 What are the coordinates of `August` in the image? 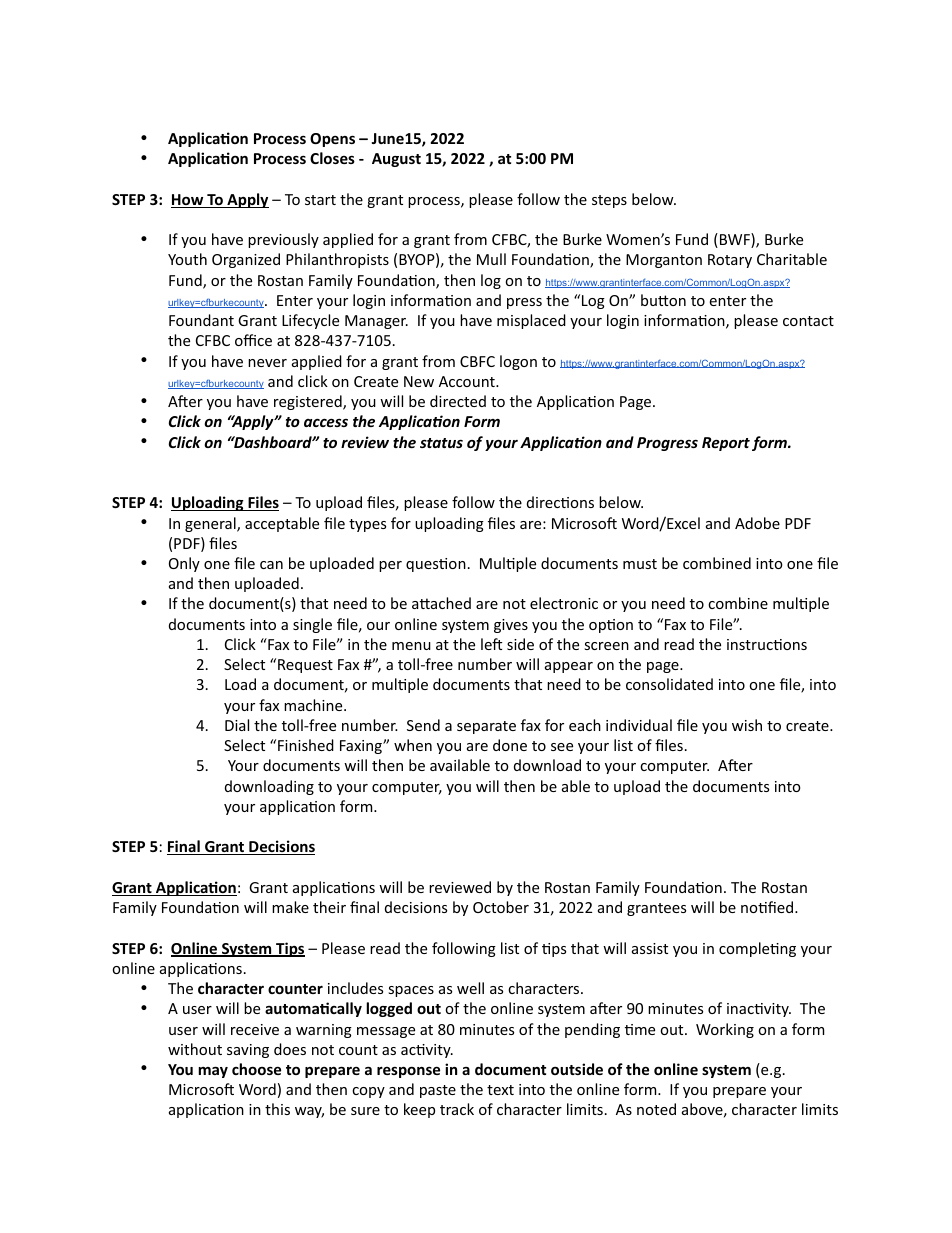 It's located at (396, 160).
